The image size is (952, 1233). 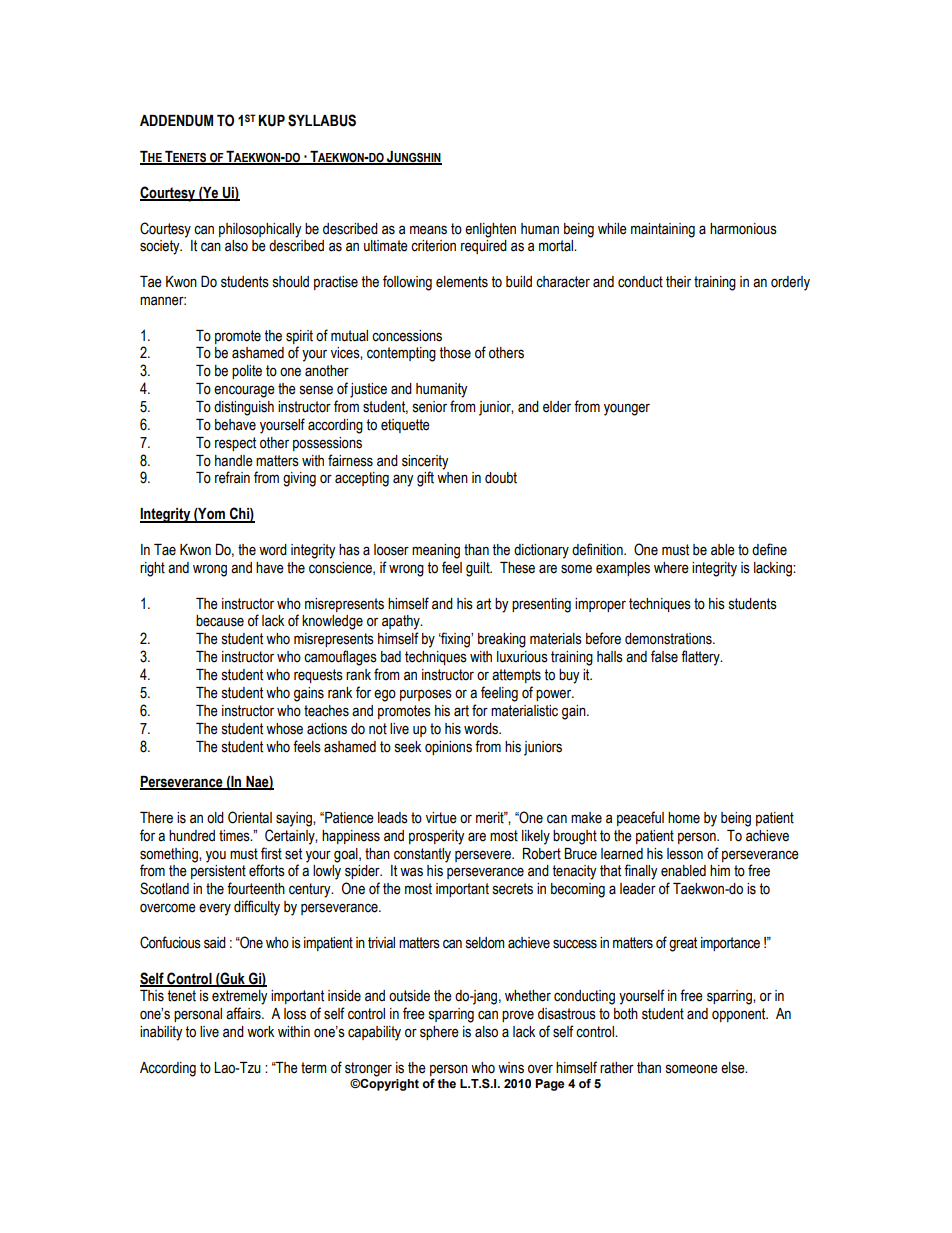 I want to click on else, so click(x=734, y=1068).
